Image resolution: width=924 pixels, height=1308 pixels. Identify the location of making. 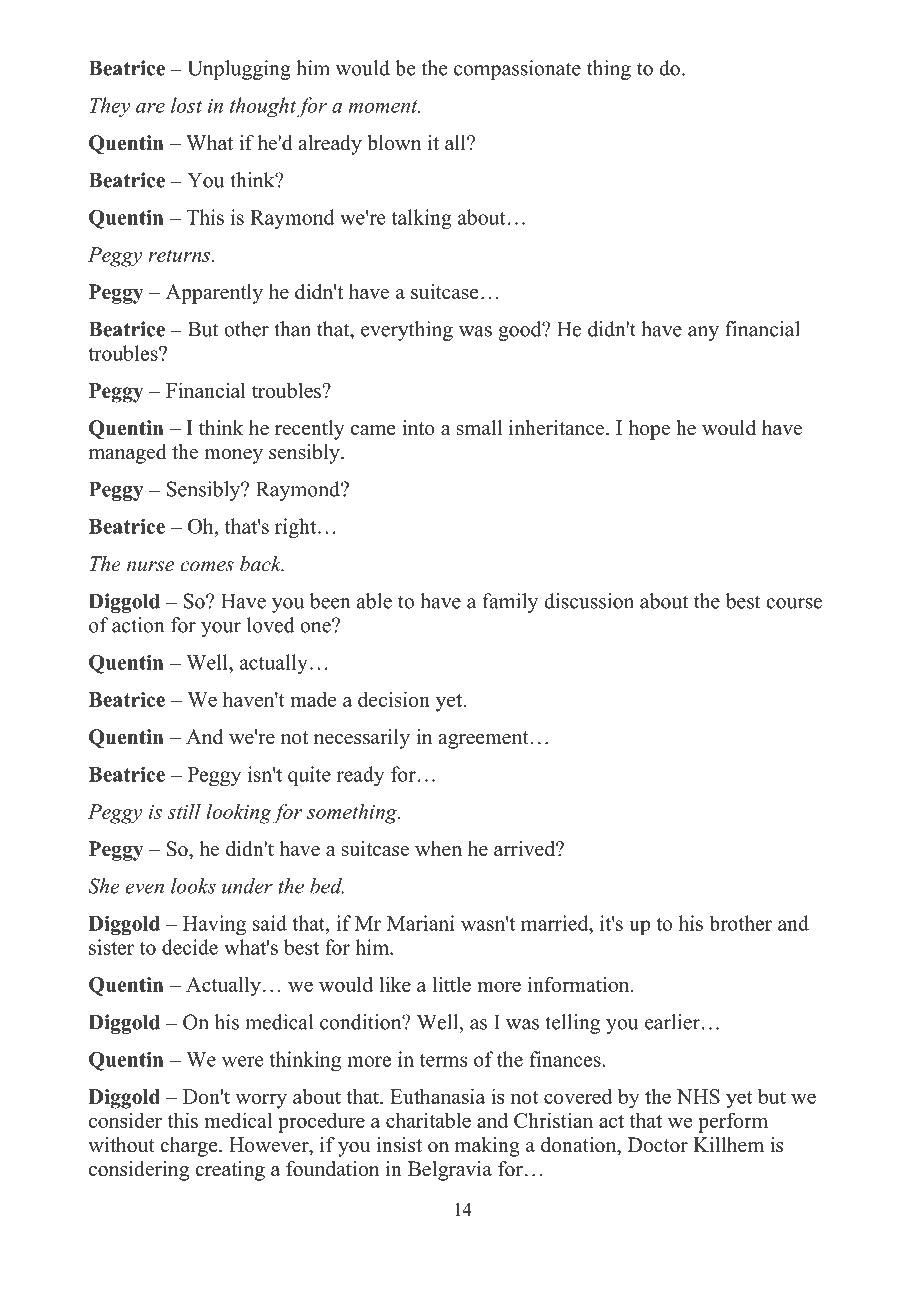
(487, 1147).
